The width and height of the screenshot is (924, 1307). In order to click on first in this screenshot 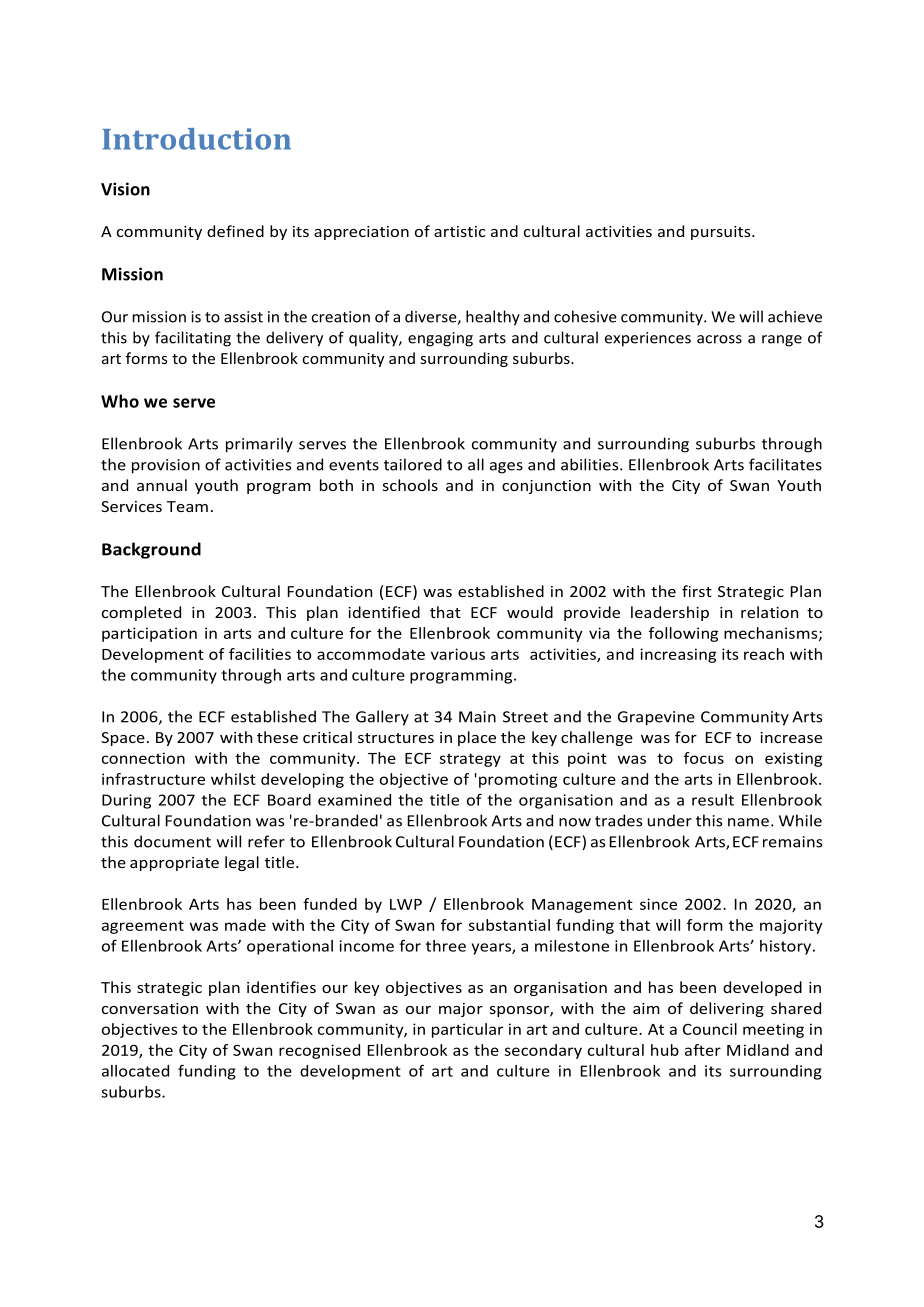, I will do `click(697, 591)`.
